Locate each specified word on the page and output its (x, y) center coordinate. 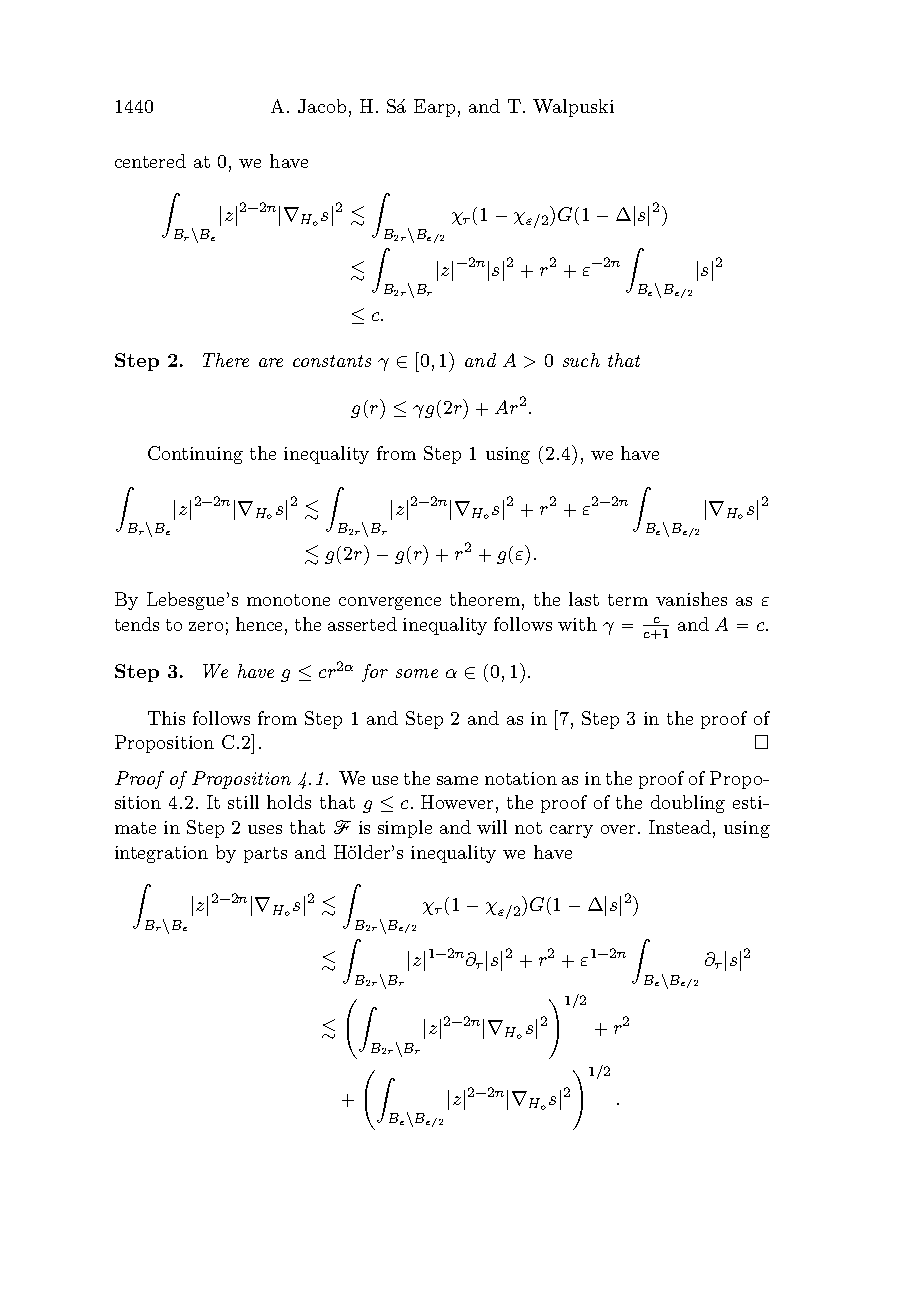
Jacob (322, 106)
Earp (434, 108)
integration (161, 854)
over (620, 829)
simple (405, 829)
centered (150, 161)
